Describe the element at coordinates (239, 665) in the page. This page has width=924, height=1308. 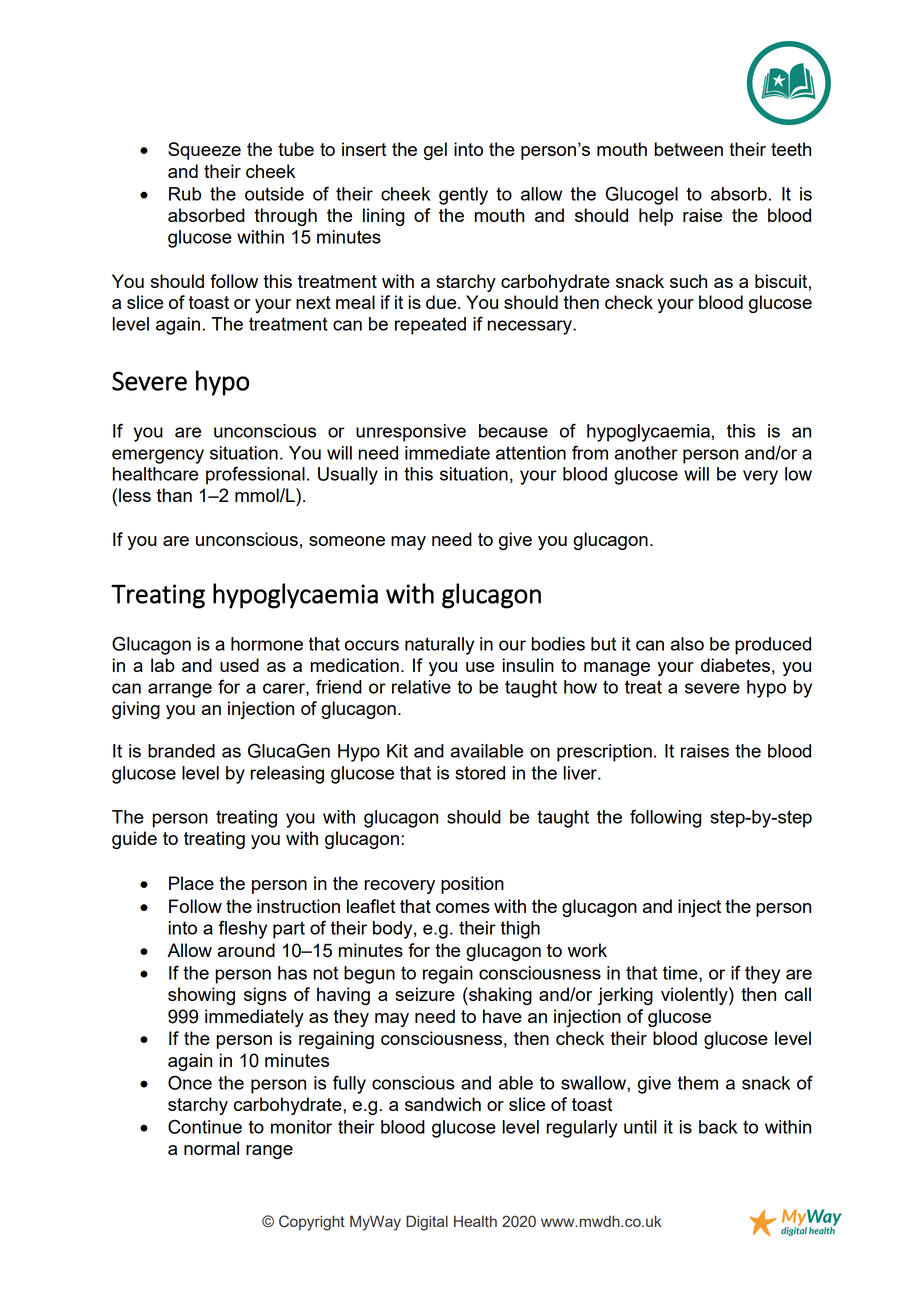
I see `used` at that location.
